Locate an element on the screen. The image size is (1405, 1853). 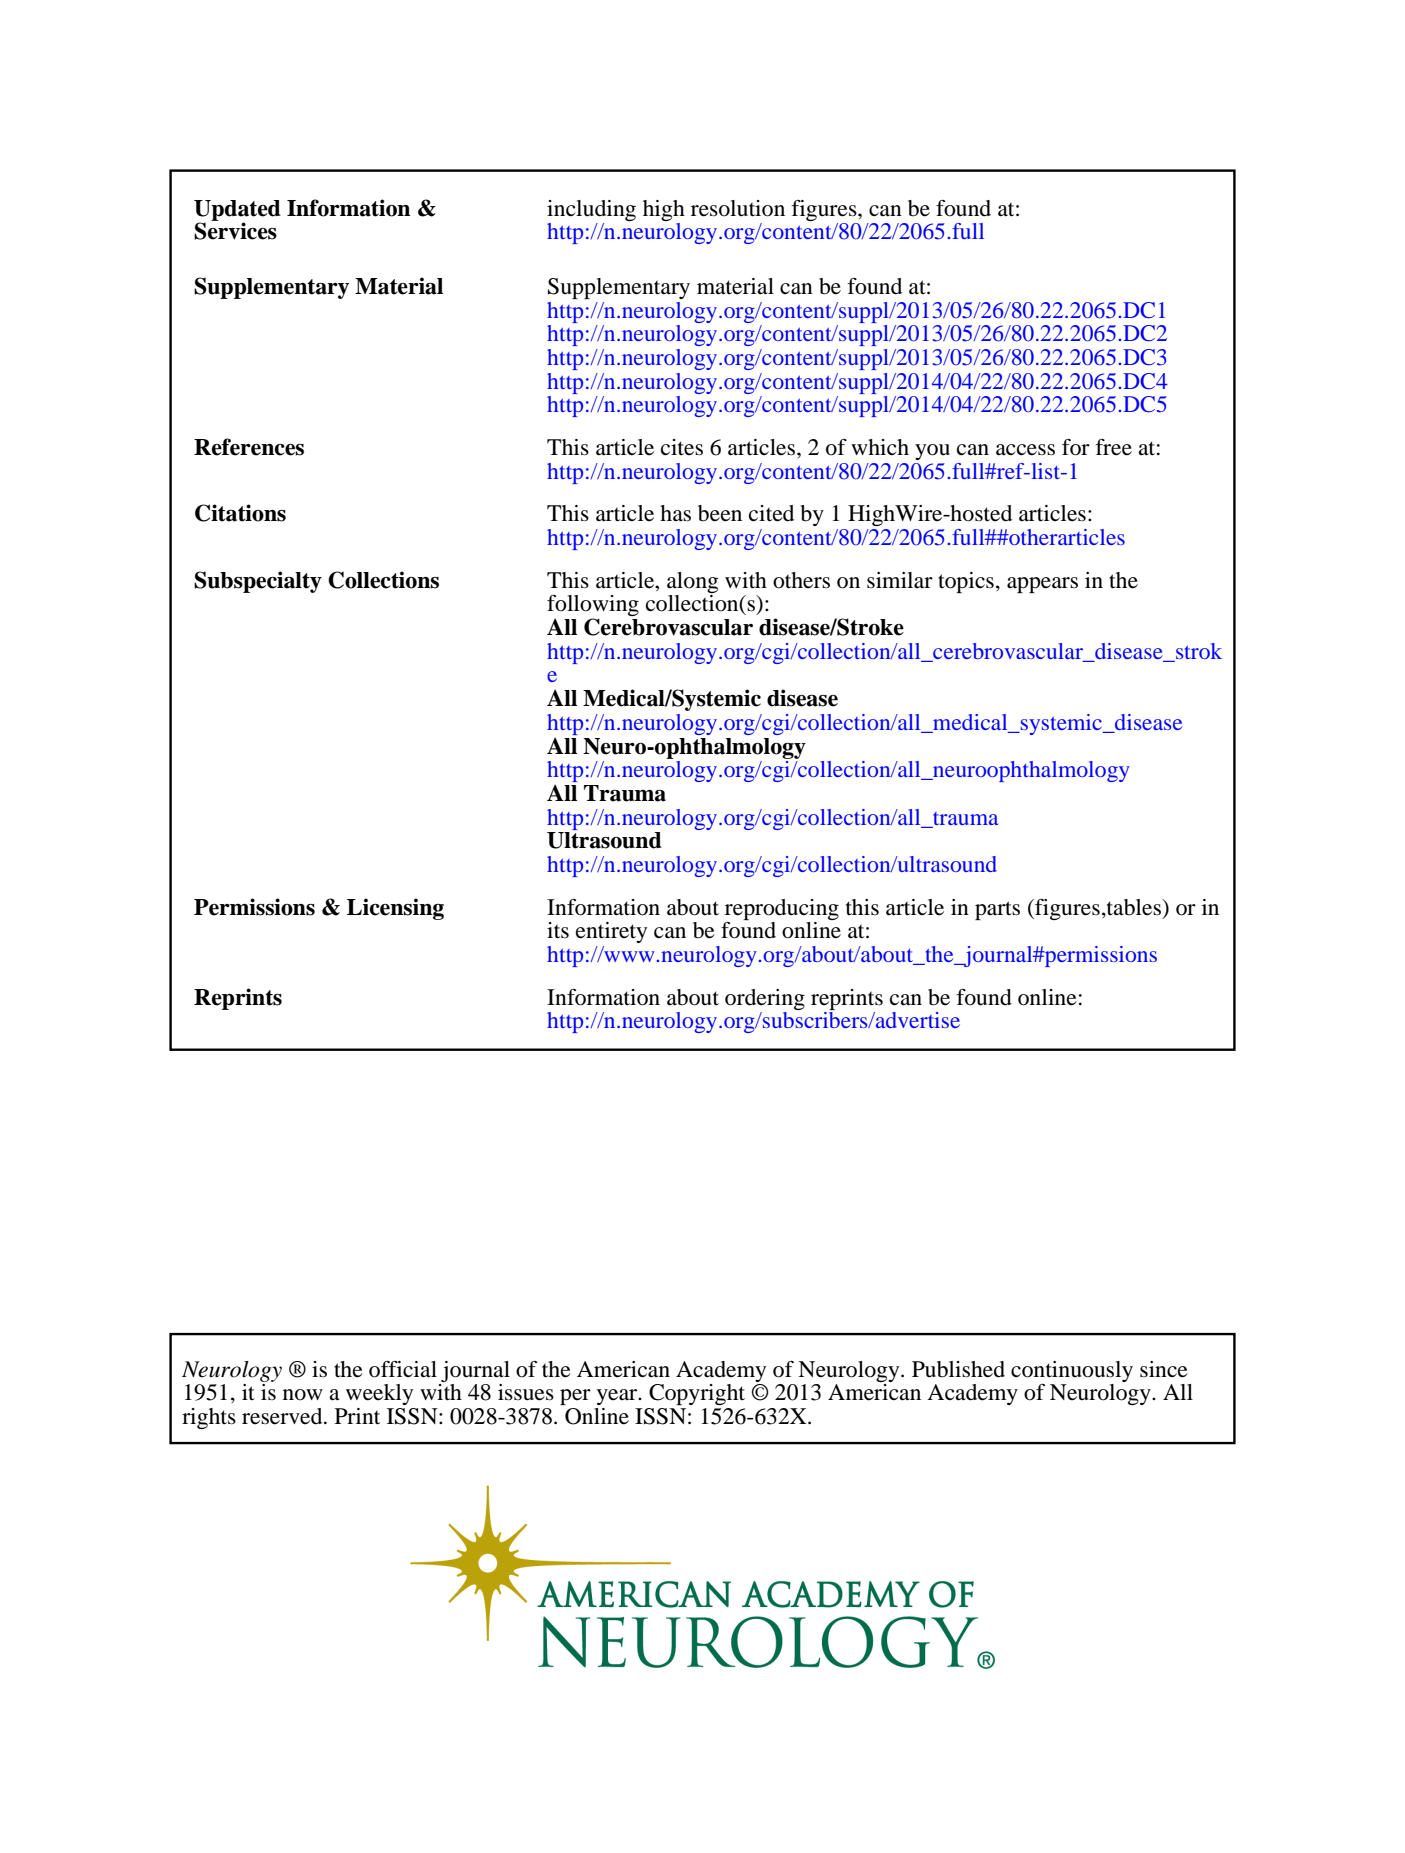
Copyright is located at coordinates (697, 1394).
